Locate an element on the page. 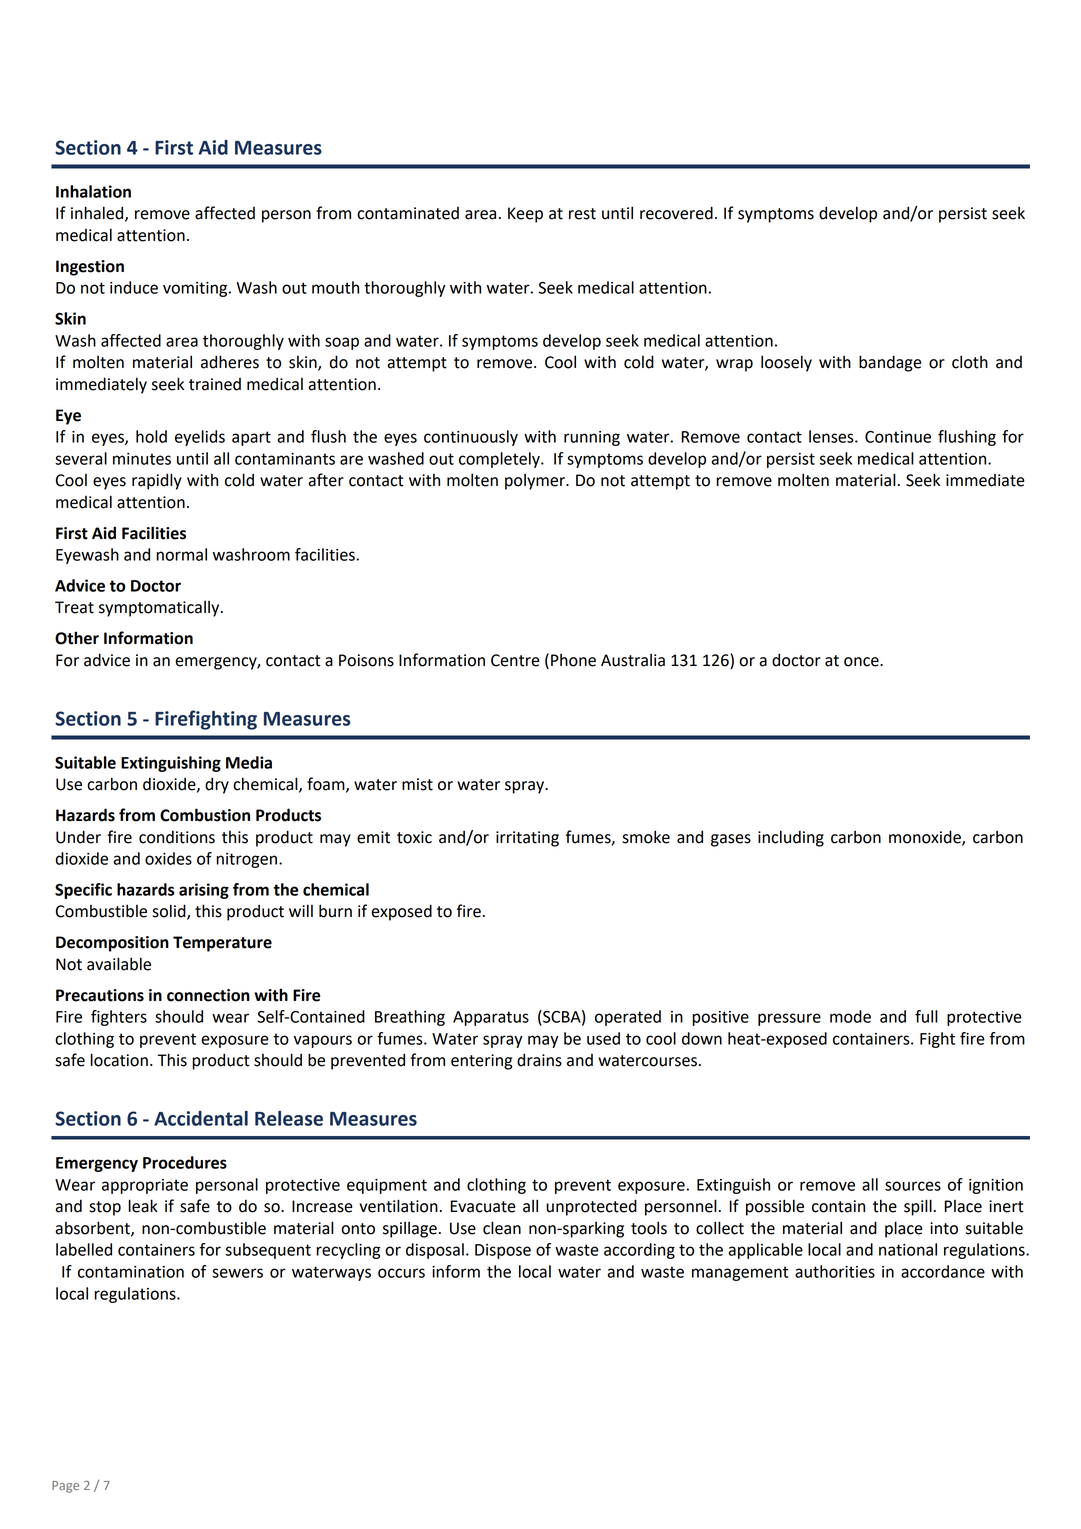 This image has width=1081, height=1529. sources is located at coordinates (913, 1186).
